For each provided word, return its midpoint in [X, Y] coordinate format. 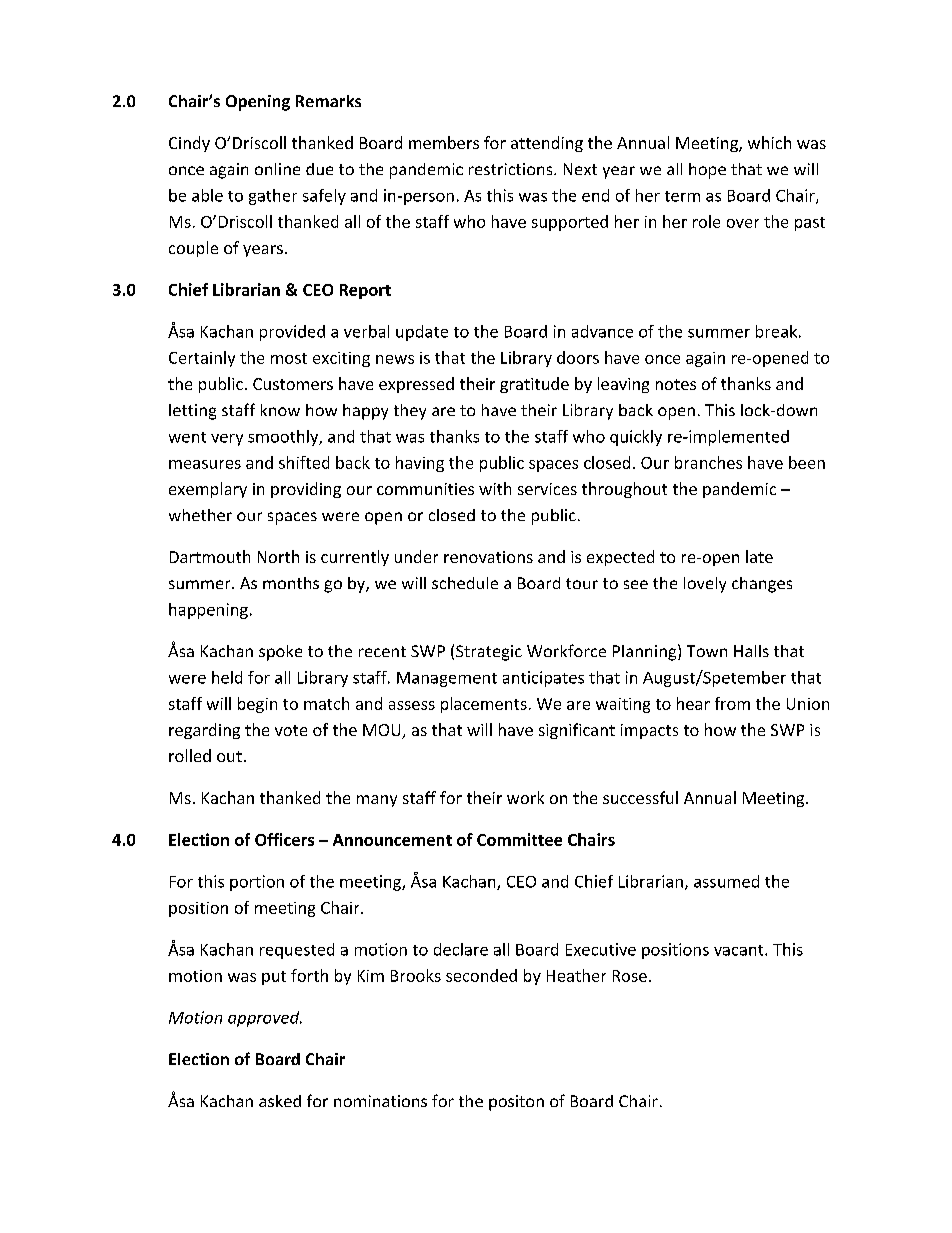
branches [708, 462]
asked [280, 1101]
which [769, 142]
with [495, 488]
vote [291, 730]
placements [484, 705]
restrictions [512, 169]
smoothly [284, 438]
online [277, 169]
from [732, 703]
